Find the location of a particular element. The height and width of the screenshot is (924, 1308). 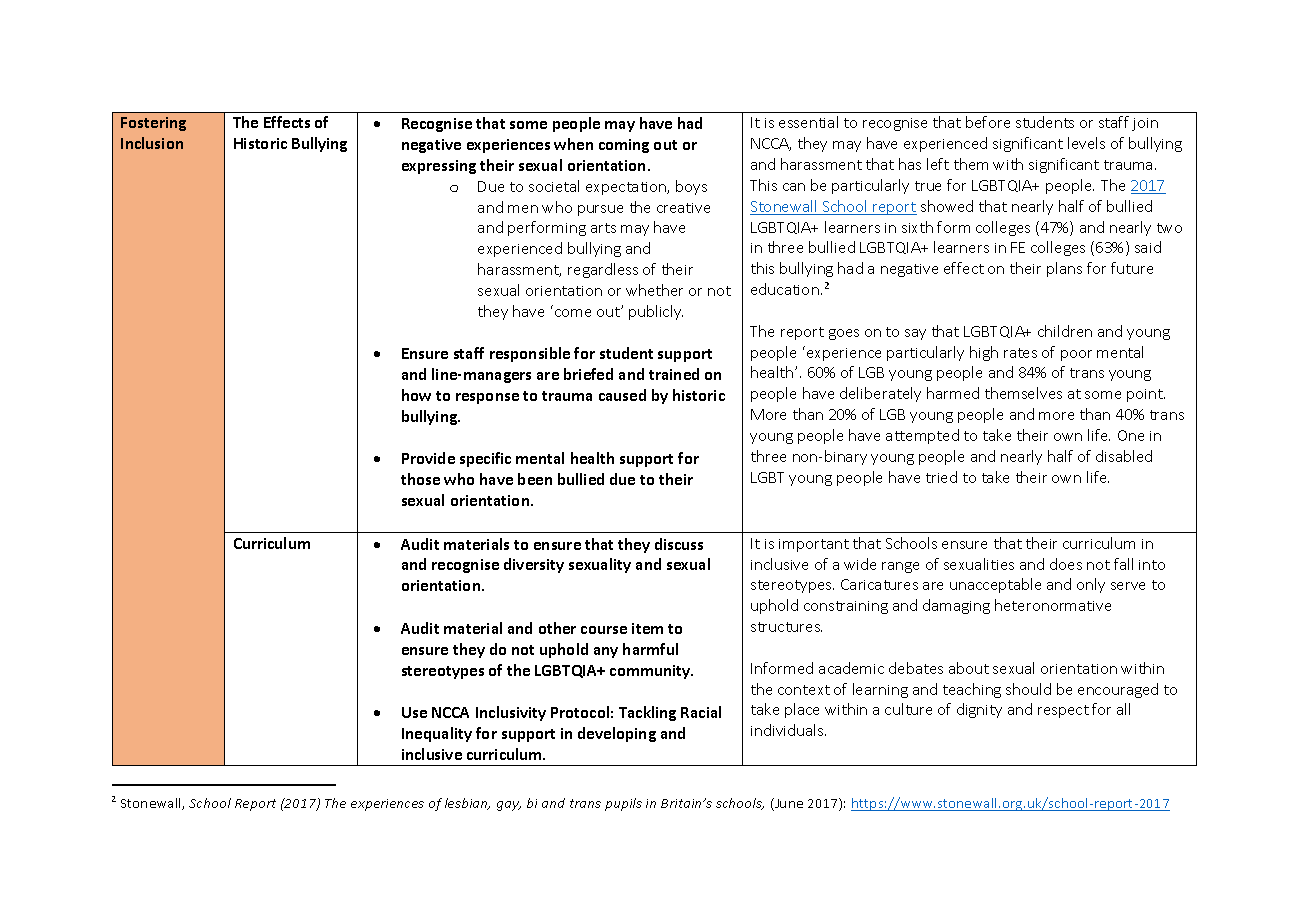

those is located at coordinates (420, 479).
